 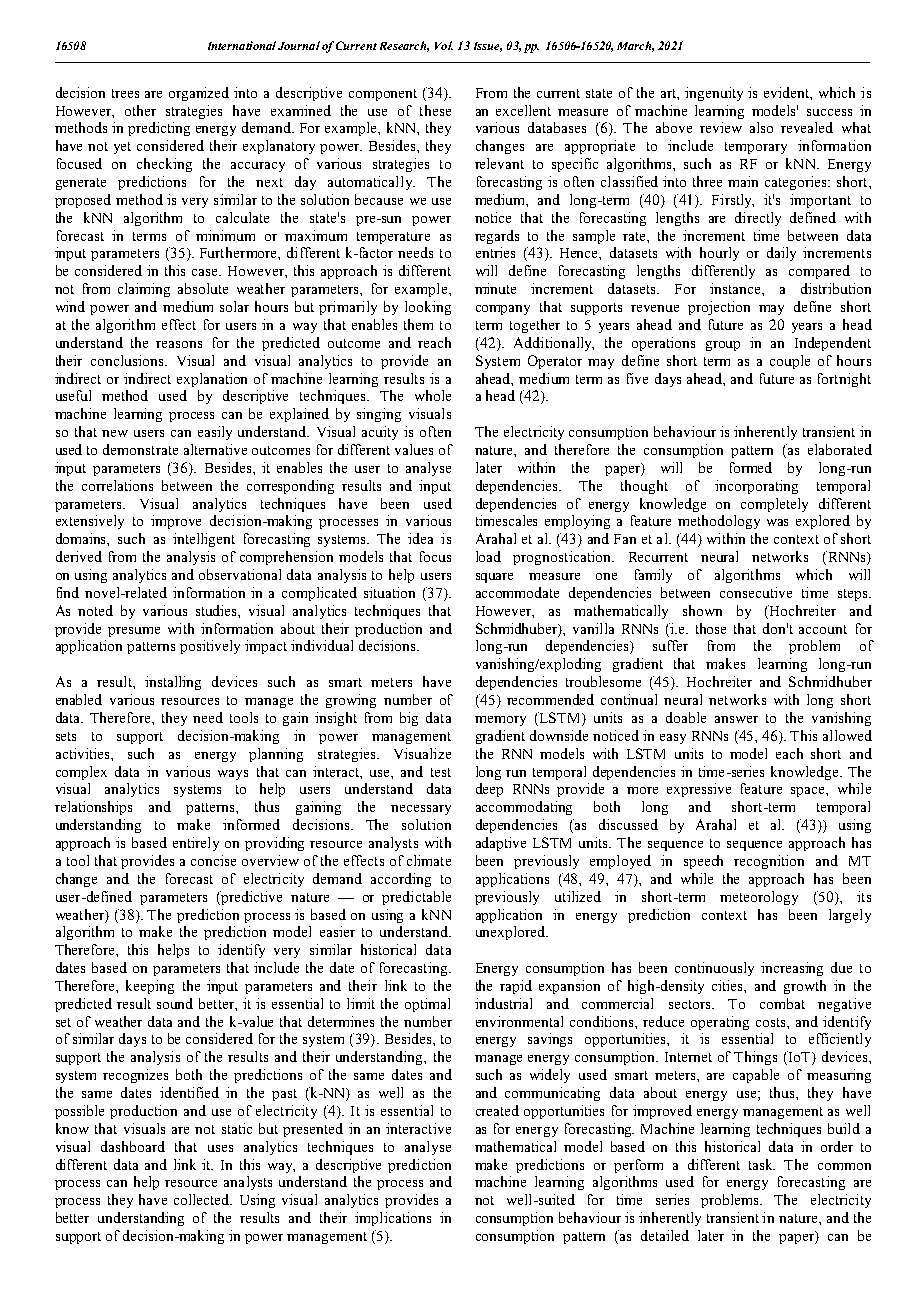 I want to click on those, so click(x=711, y=628).
